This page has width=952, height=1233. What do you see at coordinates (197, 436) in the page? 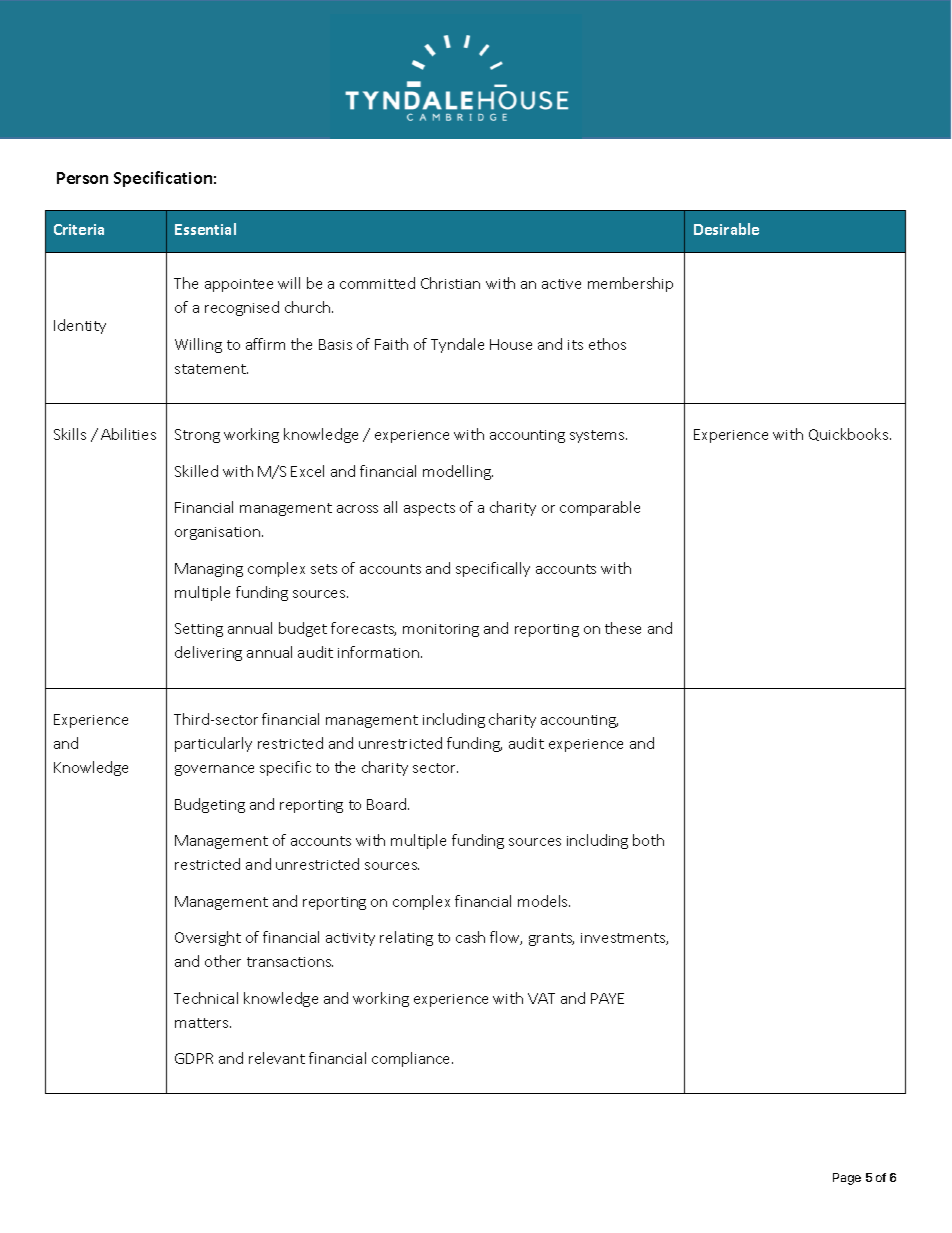
I see `Strong` at bounding box center [197, 436].
